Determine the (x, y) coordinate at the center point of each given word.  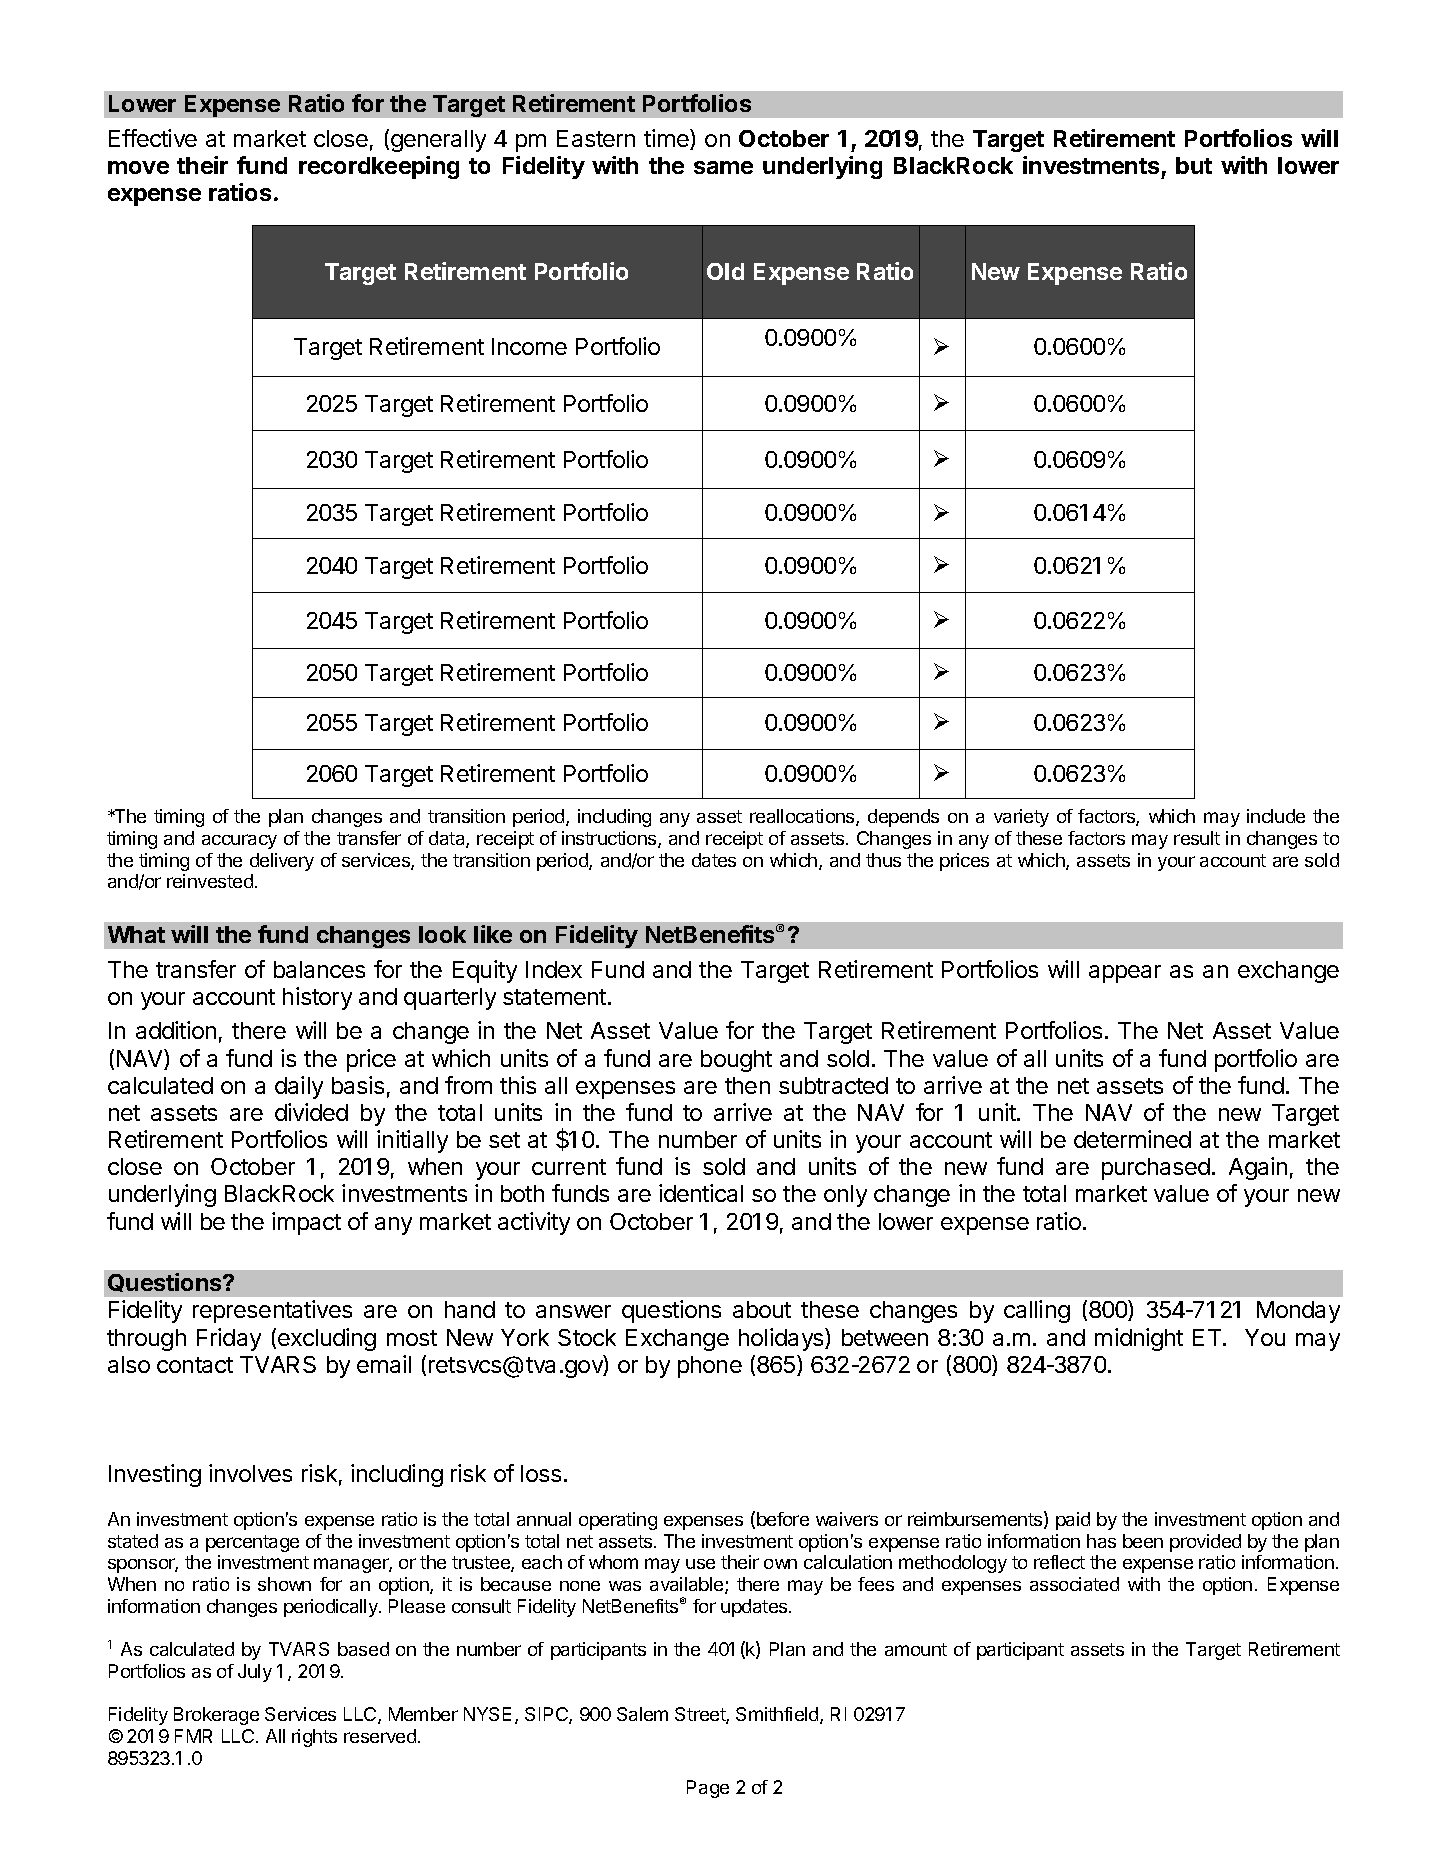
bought (736, 1061)
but (1194, 165)
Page (708, 1789)
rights (314, 1738)
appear (1125, 974)
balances (319, 969)
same (723, 167)
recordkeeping (379, 167)
